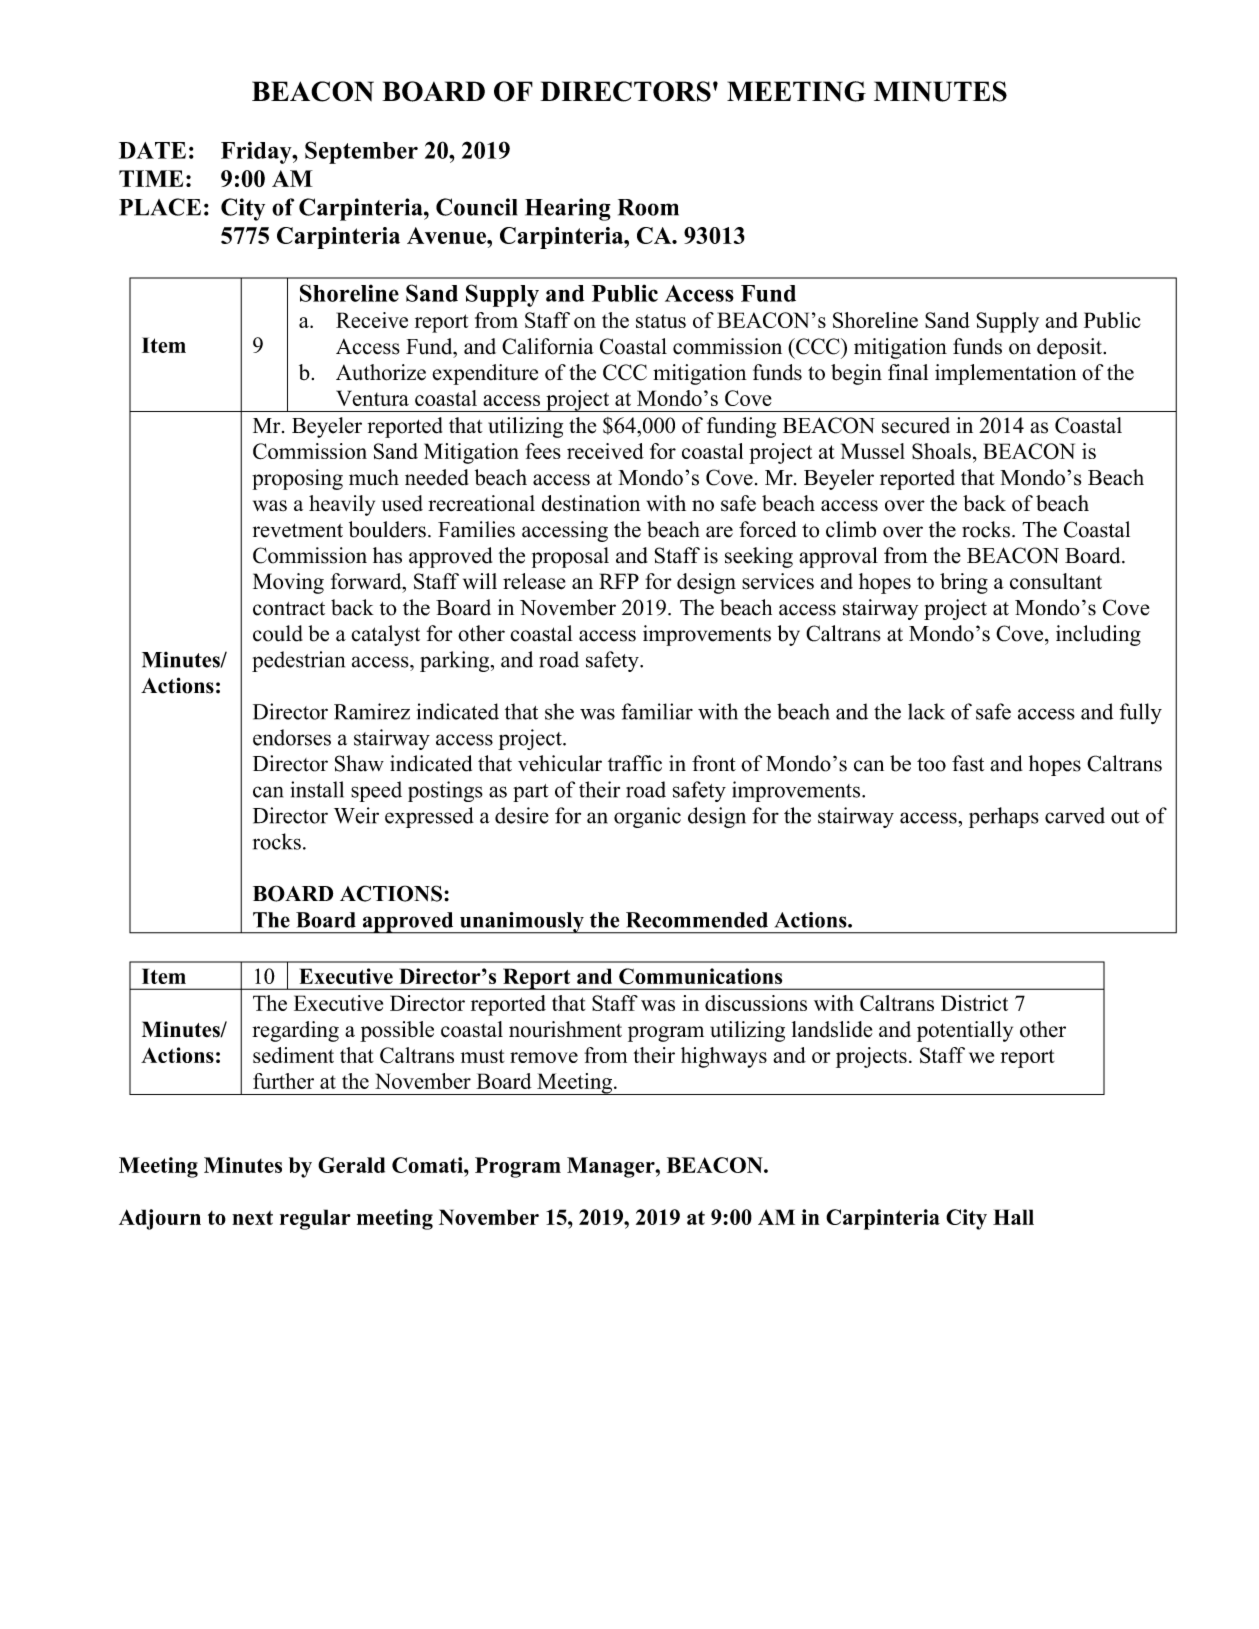 The width and height of the screenshot is (1259, 1629). What do you see at coordinates (1013, 1217) in the screenshot?
I see `Hall` at bounding box center [1013, 1217].
